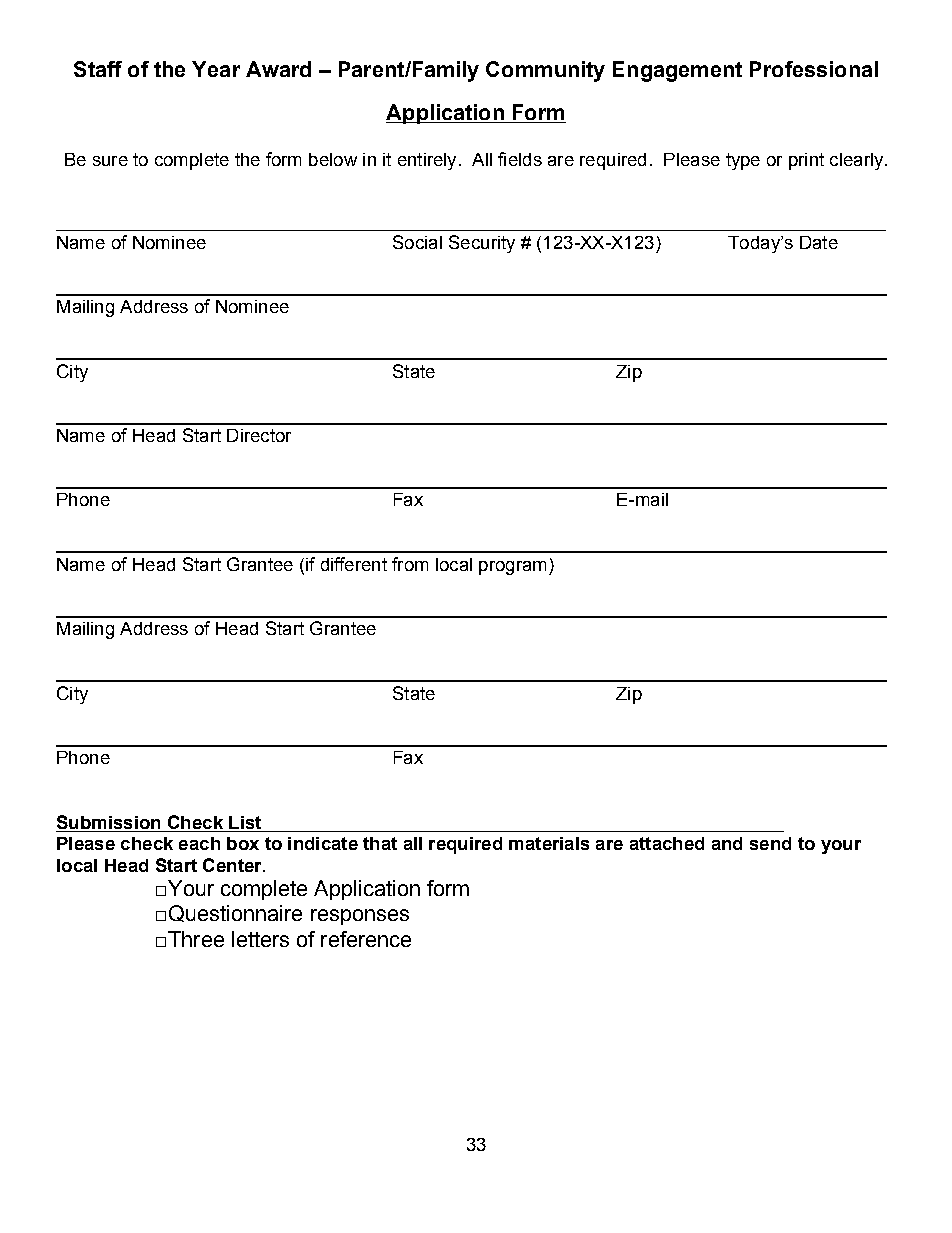  Describe the element at coordinates (545, 71) in the screenshot. I see `Community` at that location.
